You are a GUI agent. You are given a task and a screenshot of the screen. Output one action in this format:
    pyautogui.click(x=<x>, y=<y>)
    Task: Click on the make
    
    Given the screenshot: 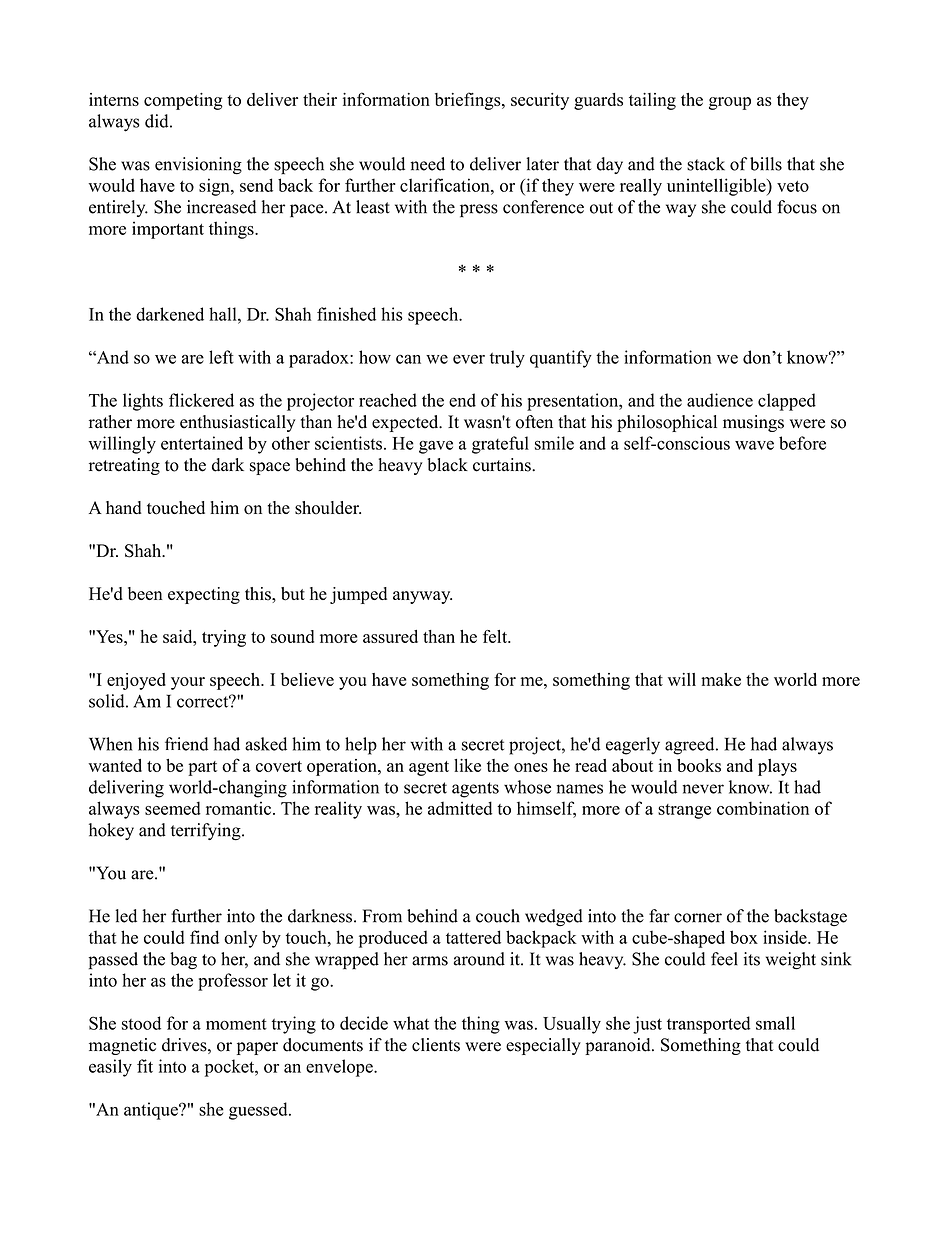 What is the action you would take?
    pyautogui.click(x=721, y=679)
